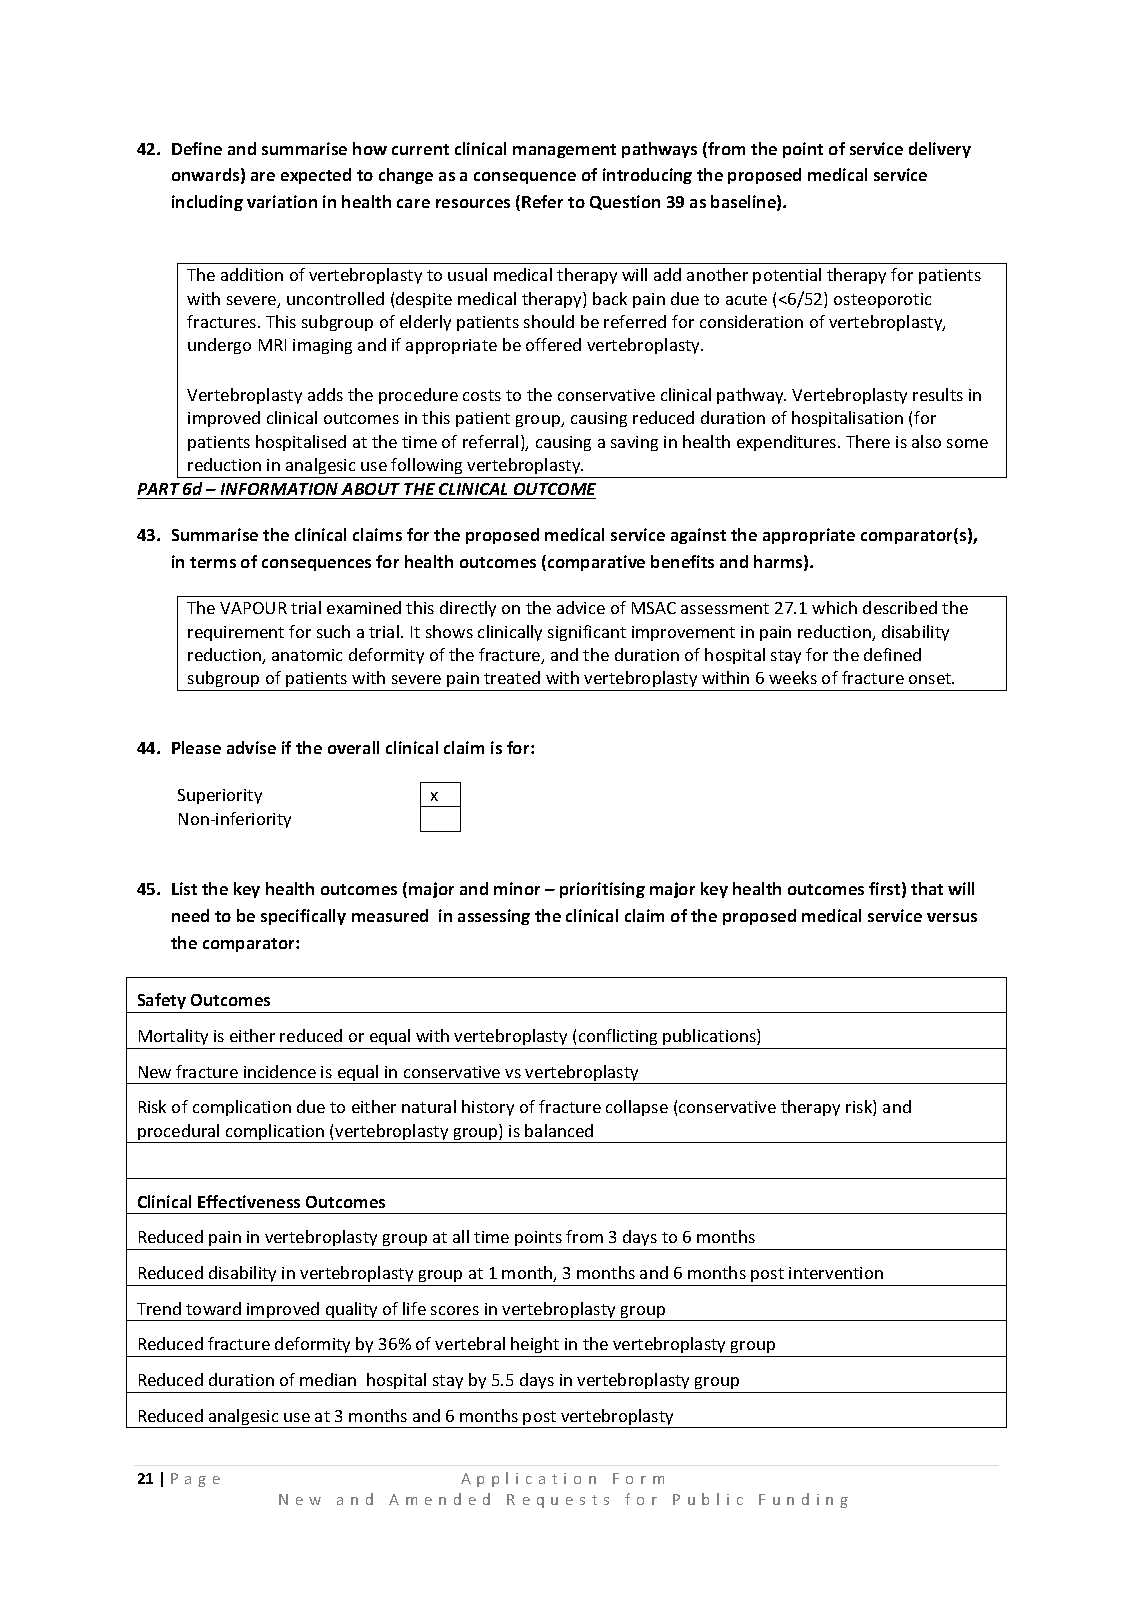 This screenshot has height=1603, width=1133. Describe the element at coordinates (249, 1201) in the screenshot. I see `Effectiveness` at that location.
